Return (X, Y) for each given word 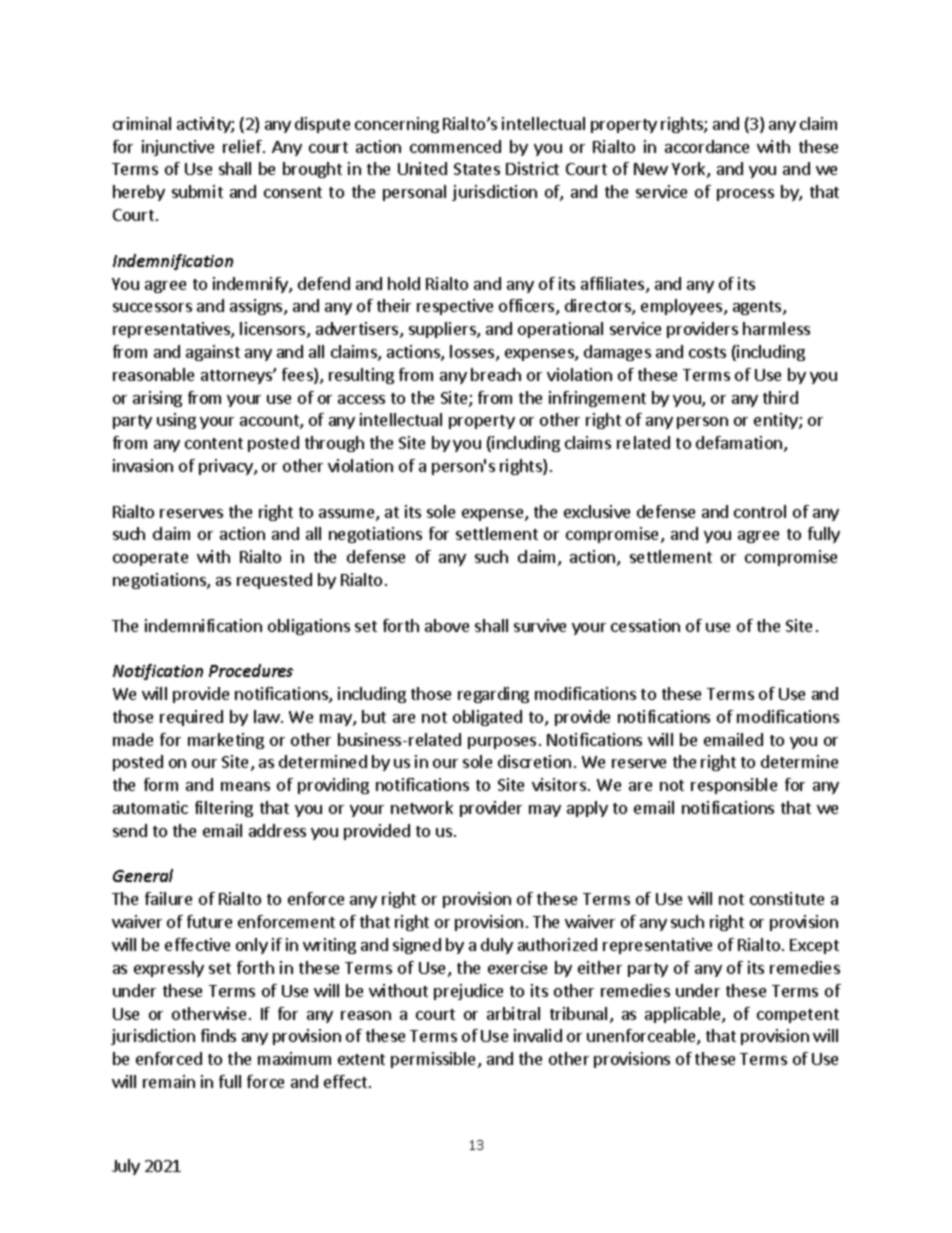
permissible (435, 1060)
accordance (707, 146)
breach (496, 374)
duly (497, 946)
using (176, 421)
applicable (684, 1015)
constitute (787, 898)
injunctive (178, 148)
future (209, 921)
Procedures (251, 670)
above (447, 625)
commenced (455, 146)
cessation (645, 625)
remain (169, 1081)
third (780, 397)
